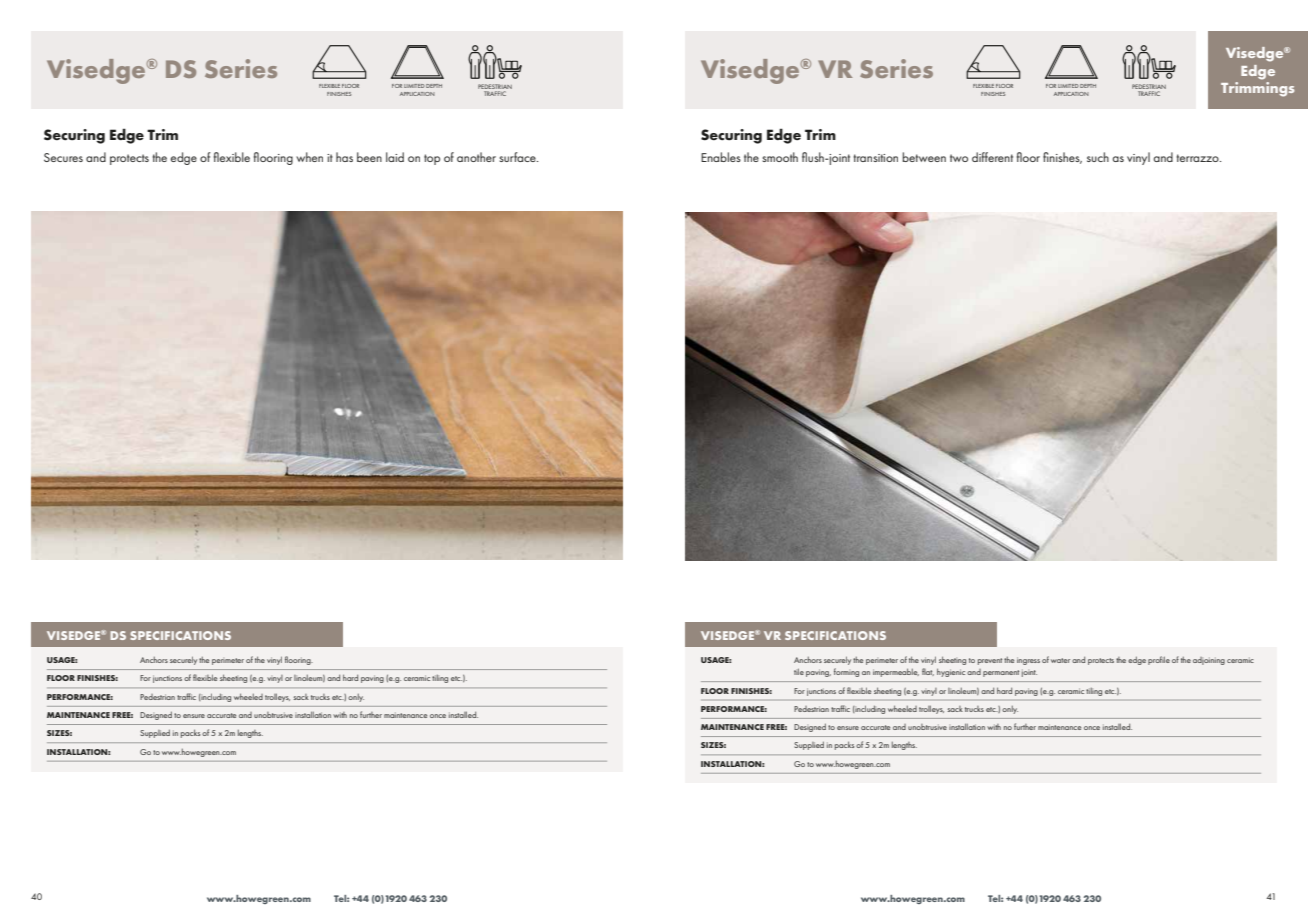 The image size is (1308, 924). I want to click on prevent, so click(990, 661).
